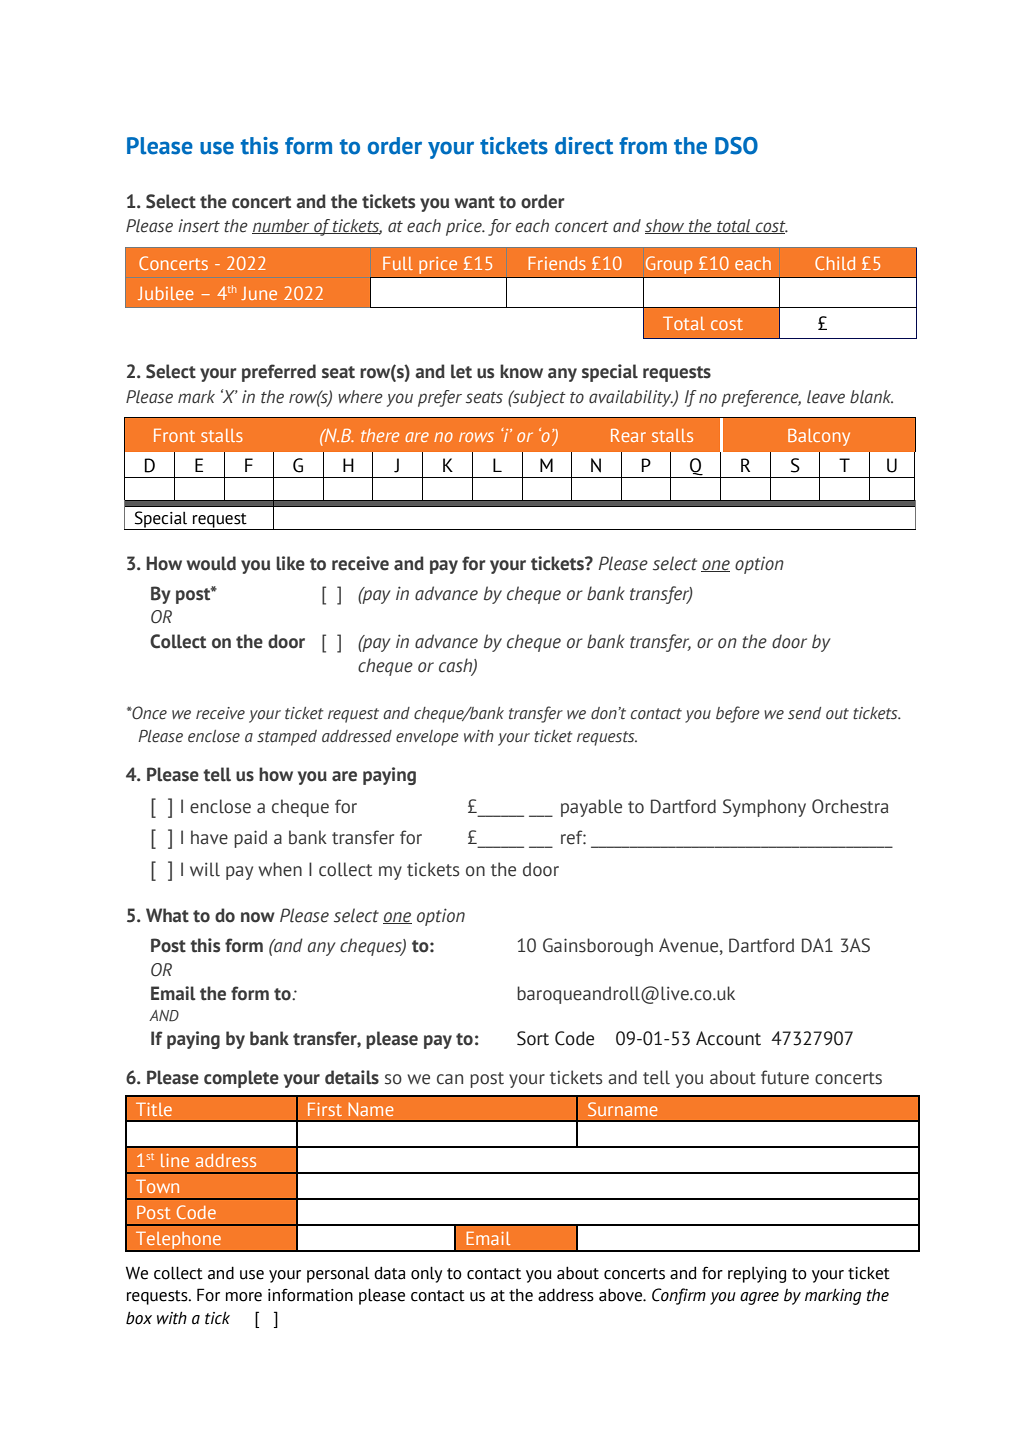  Describe the element at coordinates (474, 202) in the screenshot. I see `want` at that location.
